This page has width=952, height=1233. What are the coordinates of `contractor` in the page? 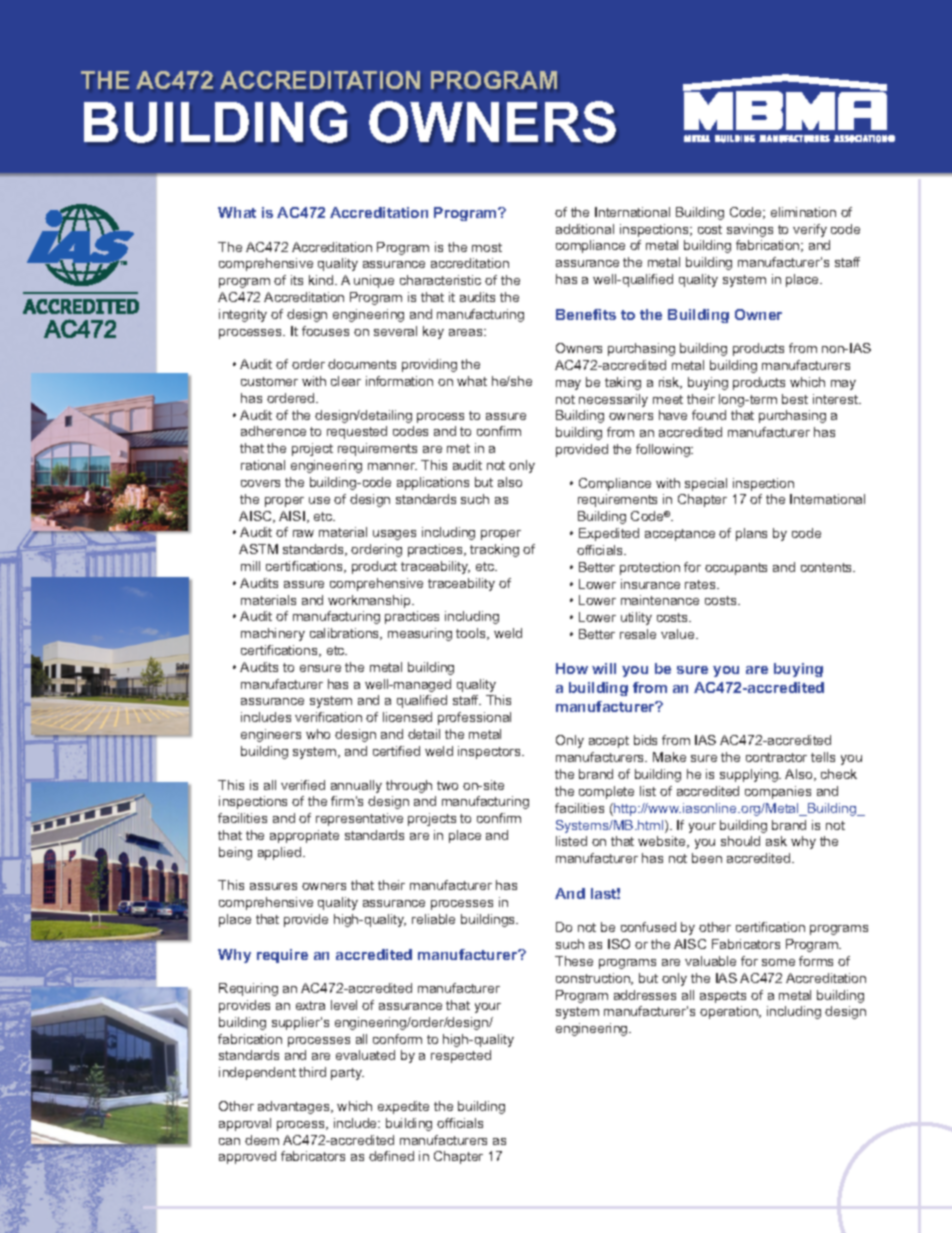 It's located at (776, 757).
